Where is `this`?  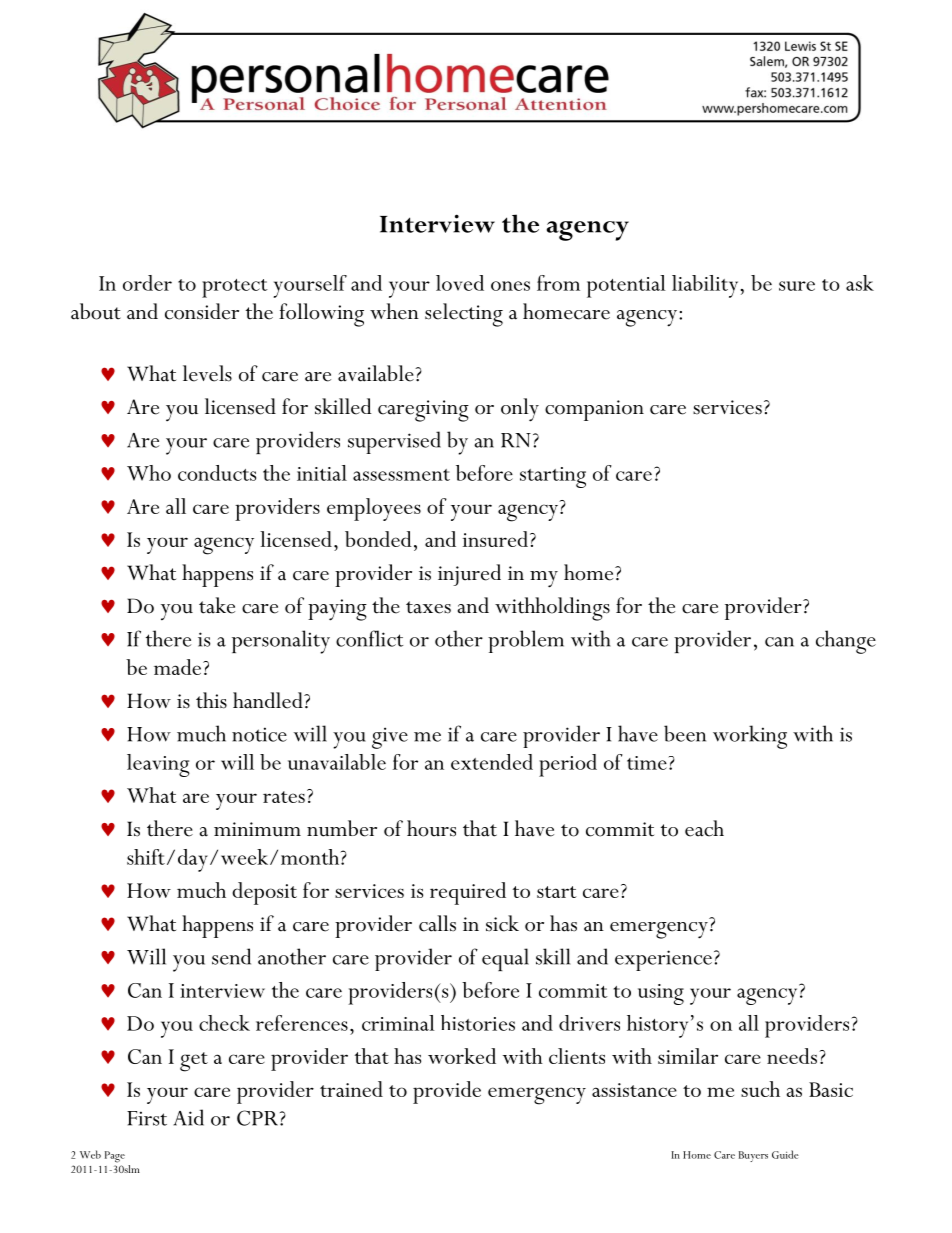 this is located at coordinates (211, 700).
